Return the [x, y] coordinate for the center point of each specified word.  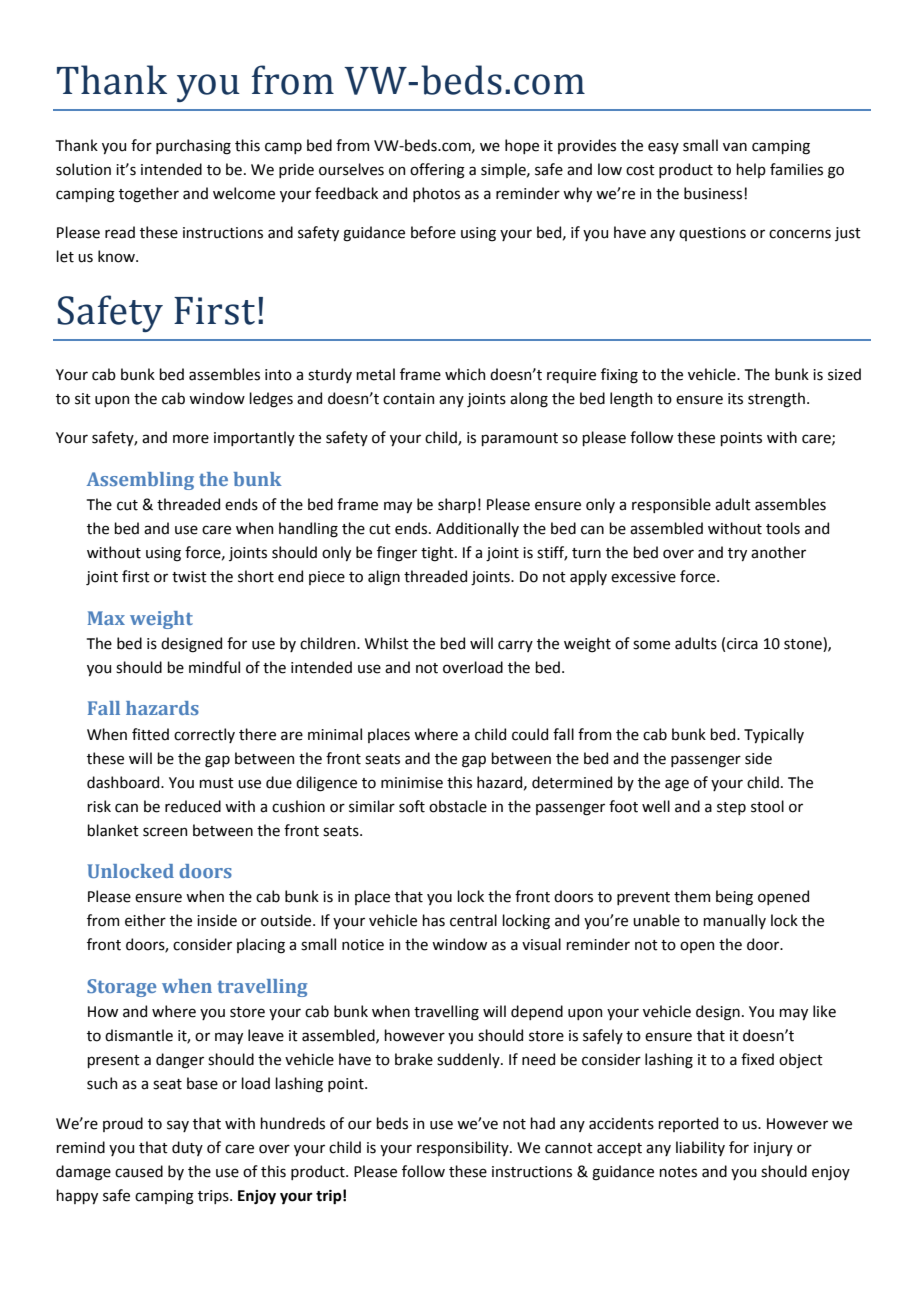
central [473, 920]
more [191, 439]
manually [734, 921]
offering [437, 171]
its [735, 399]
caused [139, 1171]
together [149, 195]
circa [742, 644]
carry [515, 646]
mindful [214, 667]
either [145, 920]
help [751, 170]
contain [408, 399]
